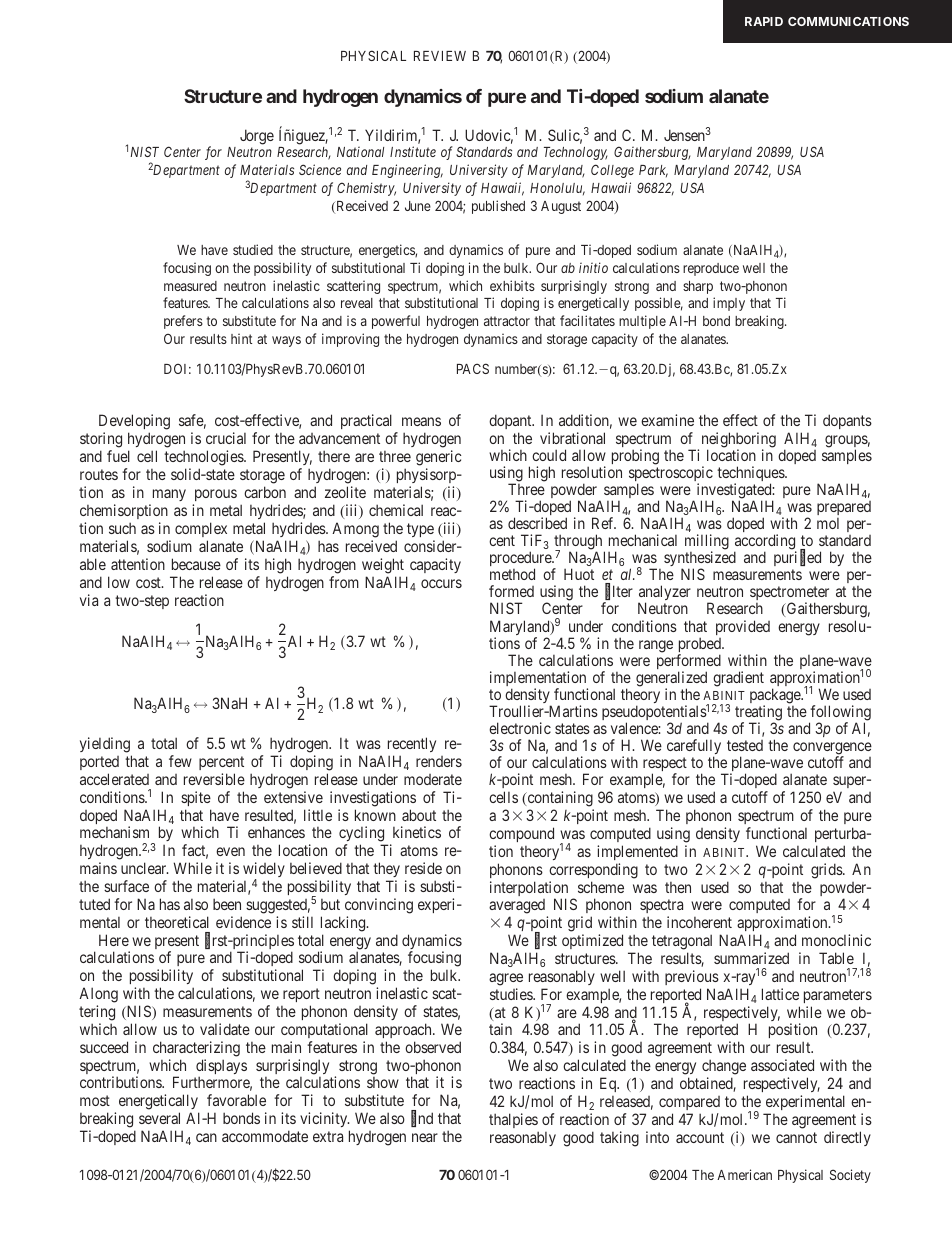 The height and width of the screenshot is (1233, 952). I want to click on spectrometer, so click(789, 595).
